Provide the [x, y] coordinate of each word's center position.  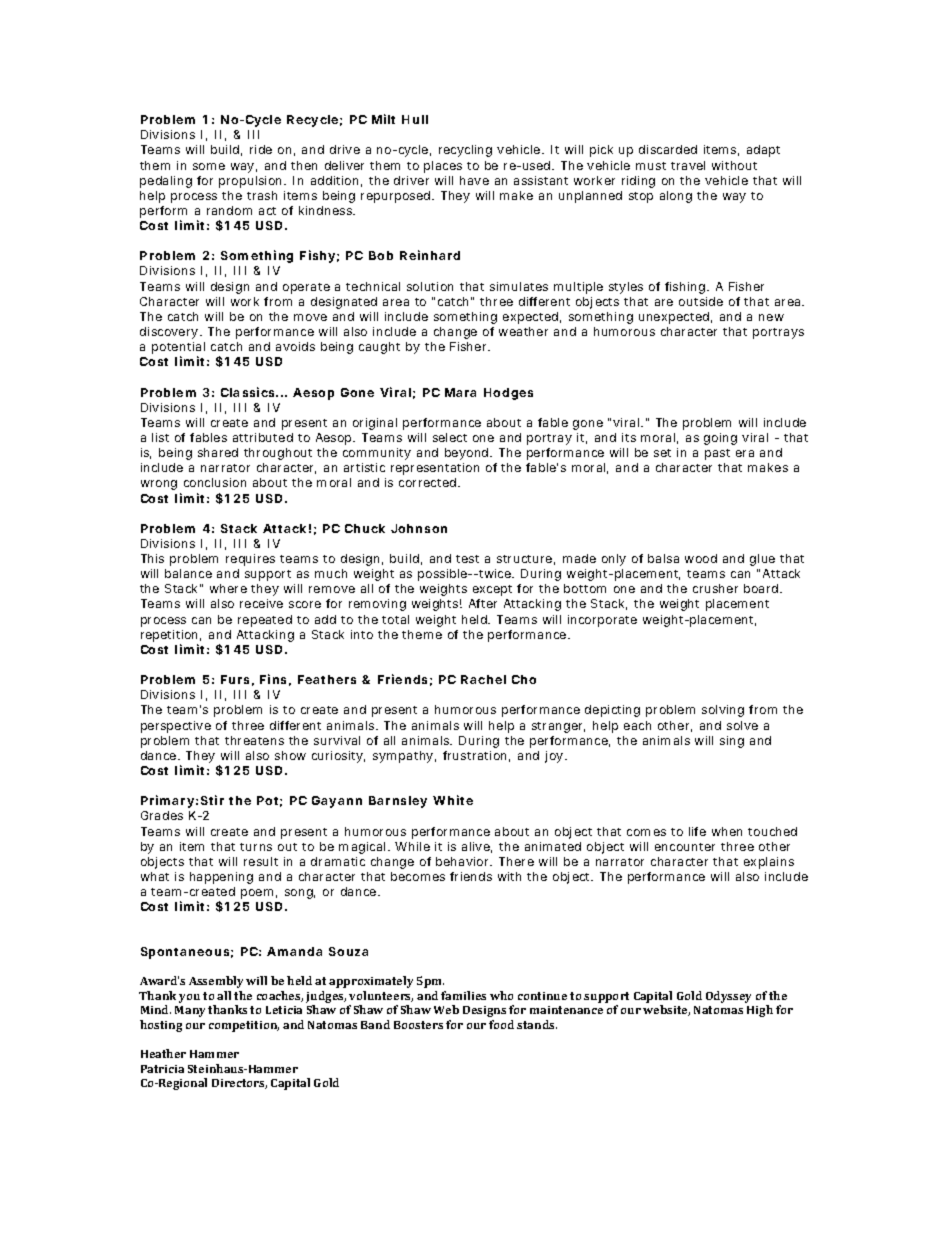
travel [688, 165]
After [483, 603]
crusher [715, 588]
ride [261, 149]
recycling [465, 151]
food [501, 1024]
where [228, 588]
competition [244, 1026]
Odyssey [728, 997]
